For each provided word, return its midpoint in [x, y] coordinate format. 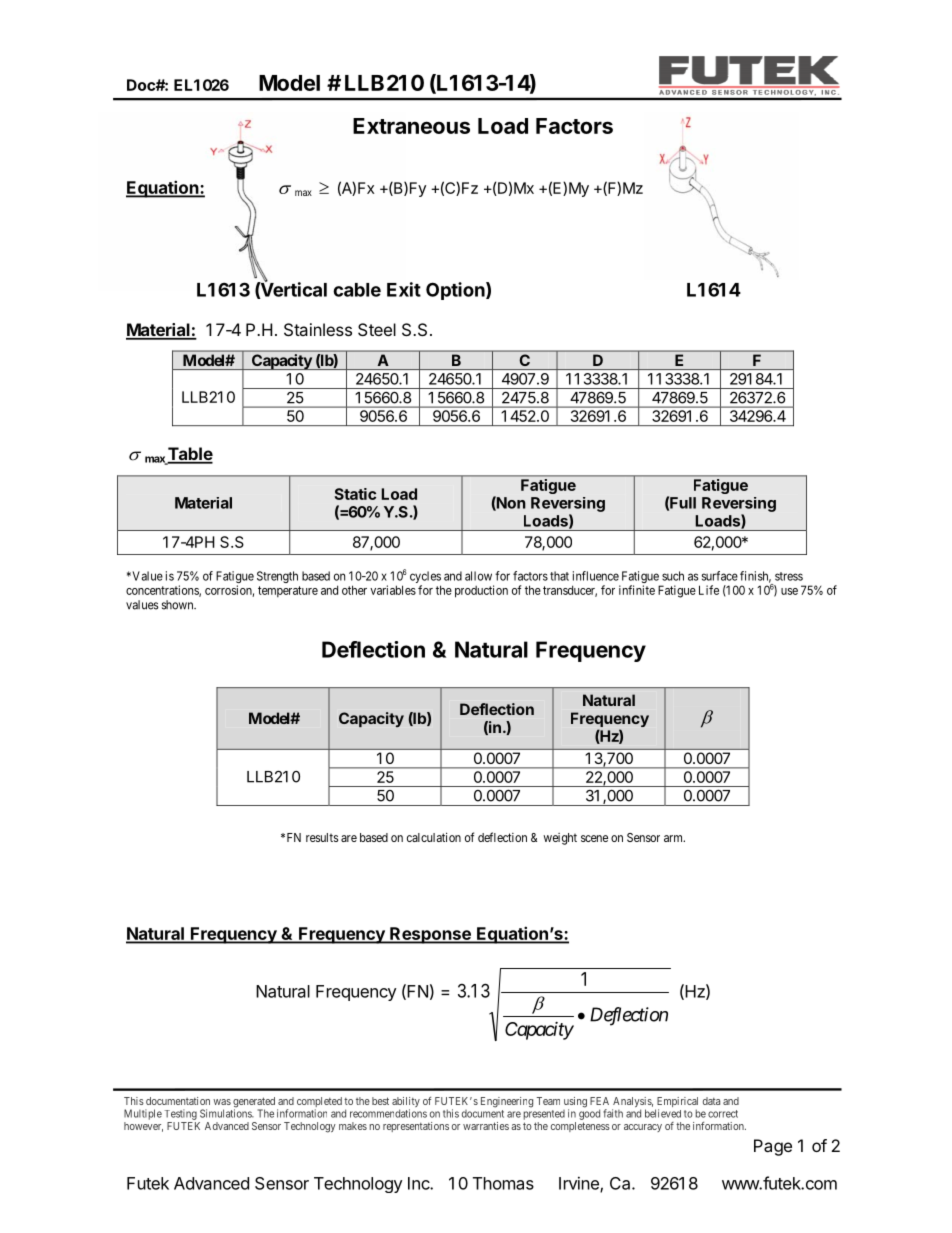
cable [357, 290]
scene [594, 838]
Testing [180, 1114]
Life [709, 590]
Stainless [318, 329]
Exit [404, 289]
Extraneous [411, 126]
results [322, 837]
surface [720, 576]
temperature [288, 591]
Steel [377, 329]
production [481, 591]
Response [430, 935]
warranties [486, 1126]
